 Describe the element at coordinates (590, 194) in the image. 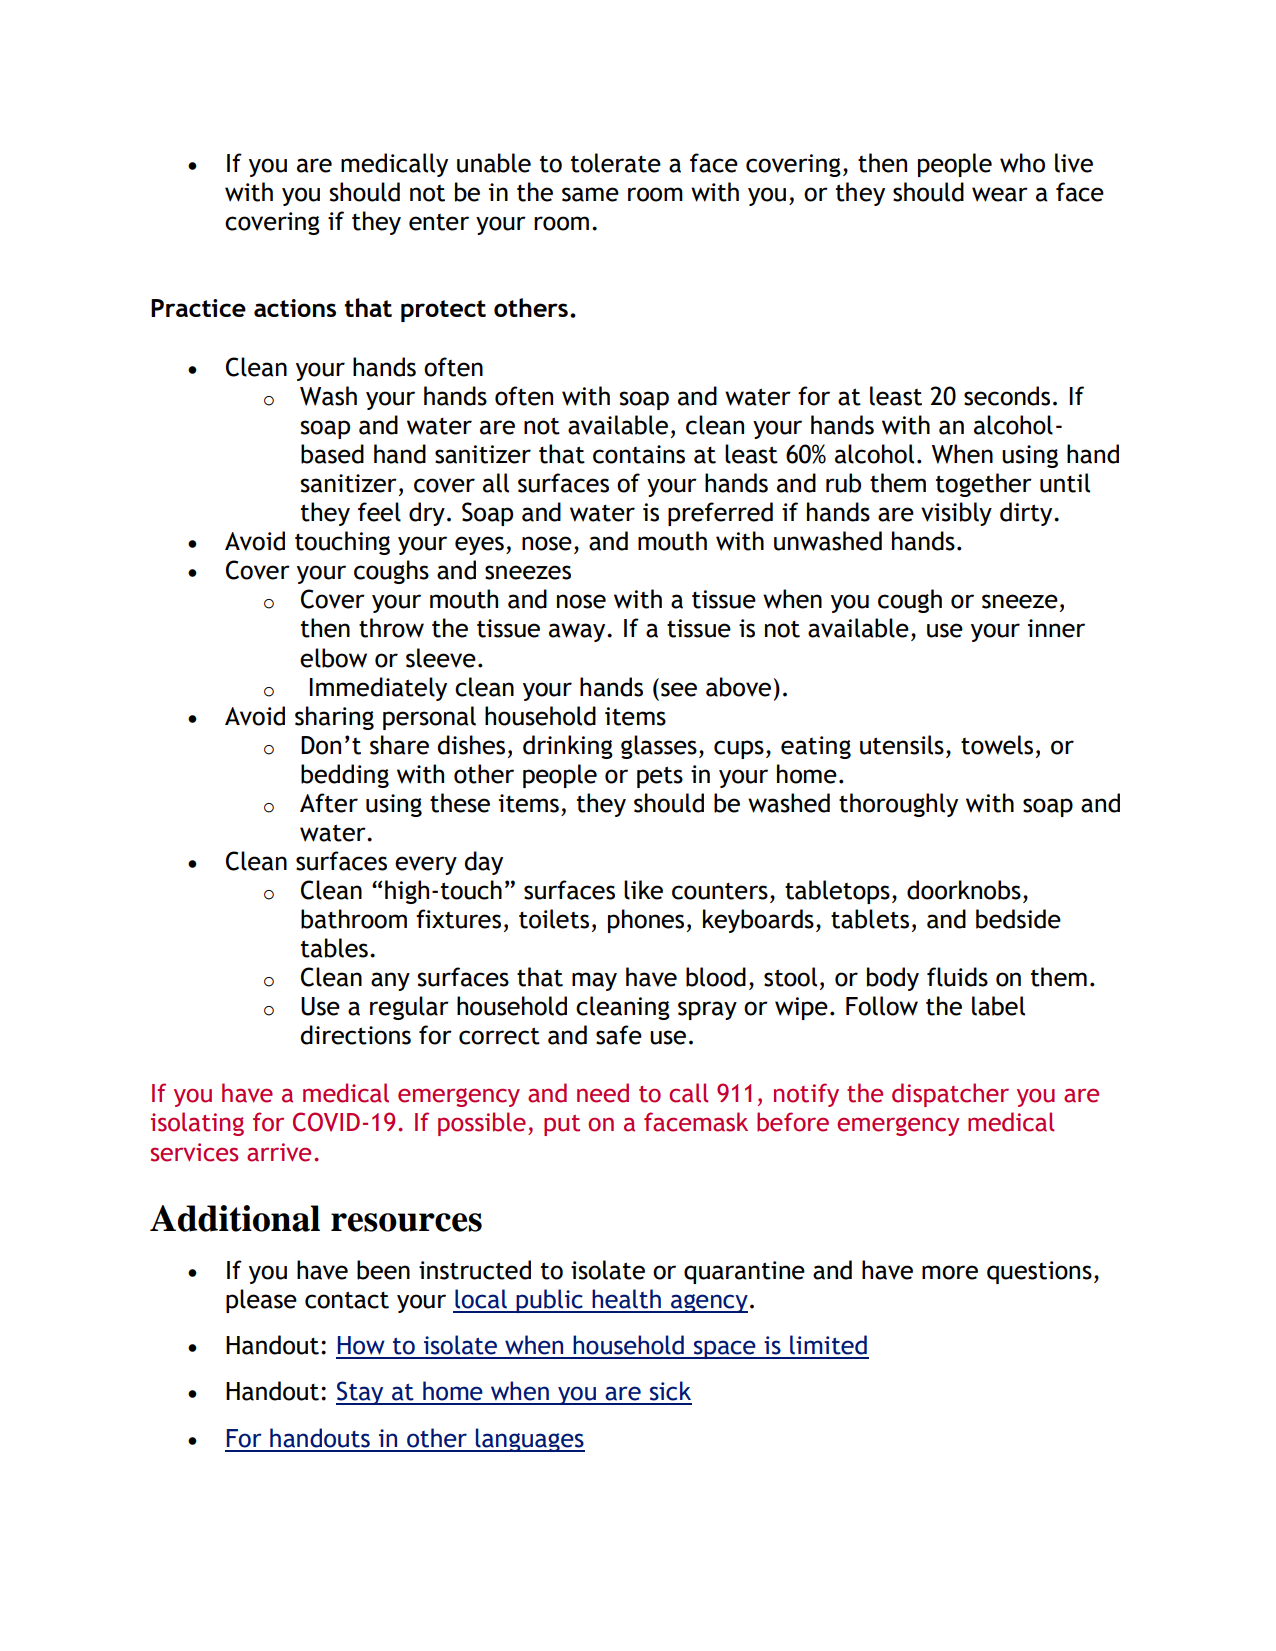

I see `same` at that location.
